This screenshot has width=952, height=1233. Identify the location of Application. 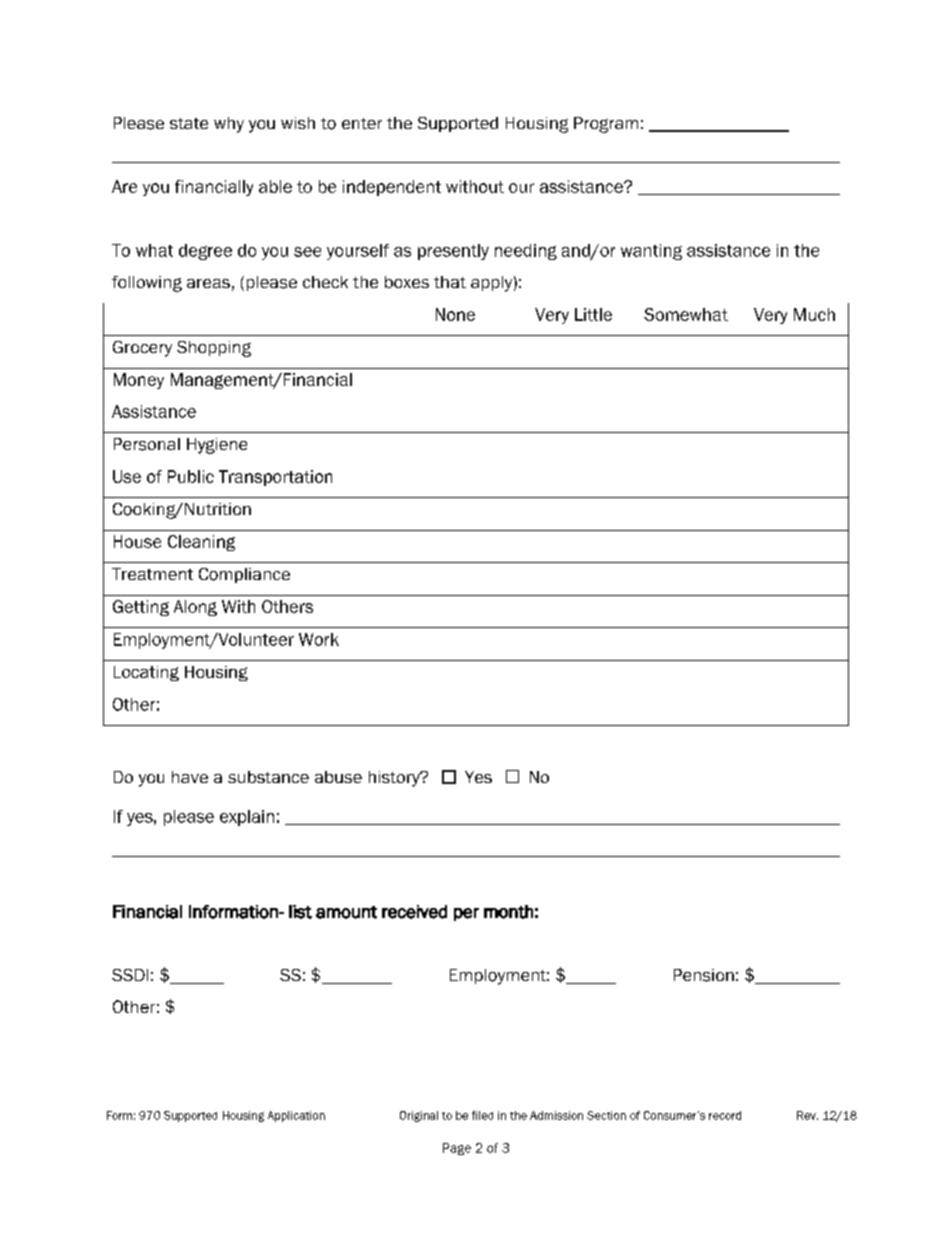
(296, 1116).
